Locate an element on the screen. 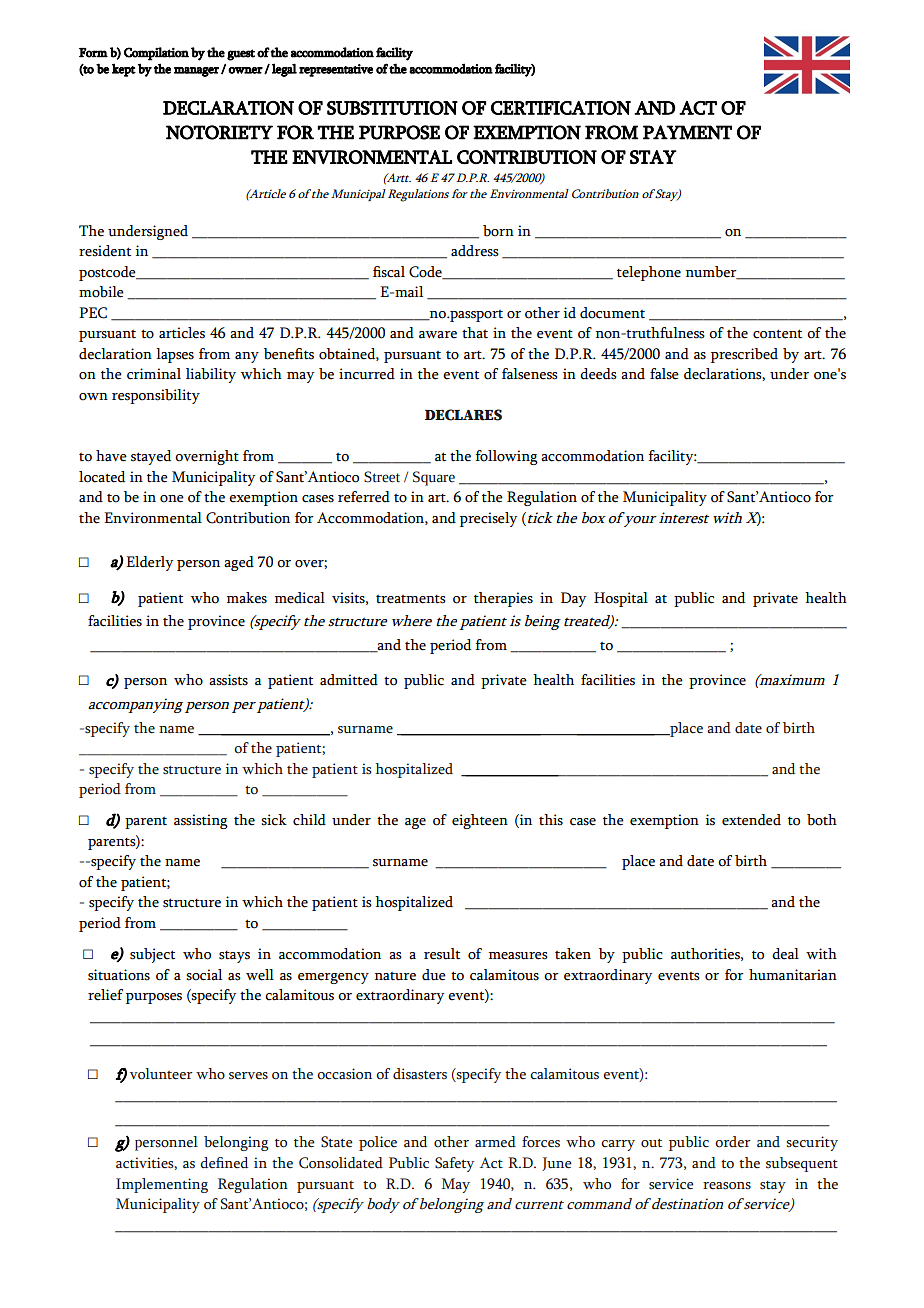 The width and height of the screenshot is (924, 1308). eighteen is located at coordinates (480, 821).
